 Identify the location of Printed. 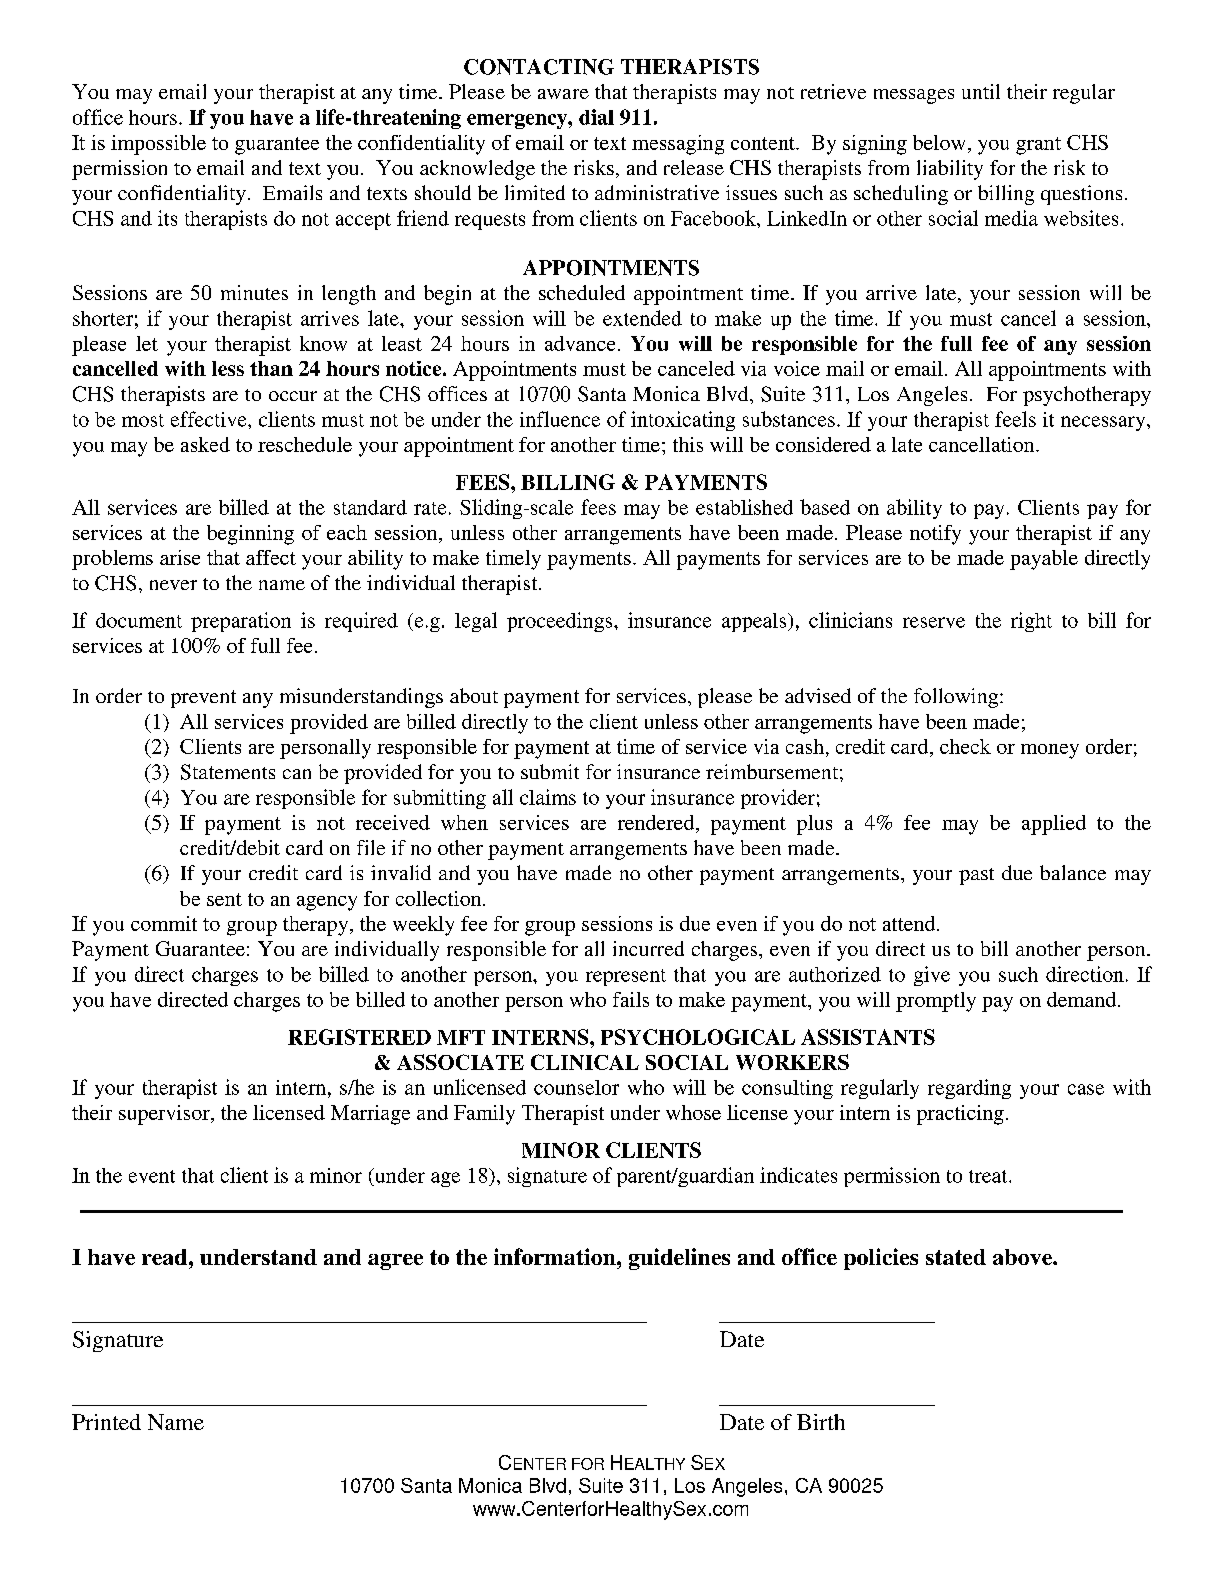
(106, 1422).
